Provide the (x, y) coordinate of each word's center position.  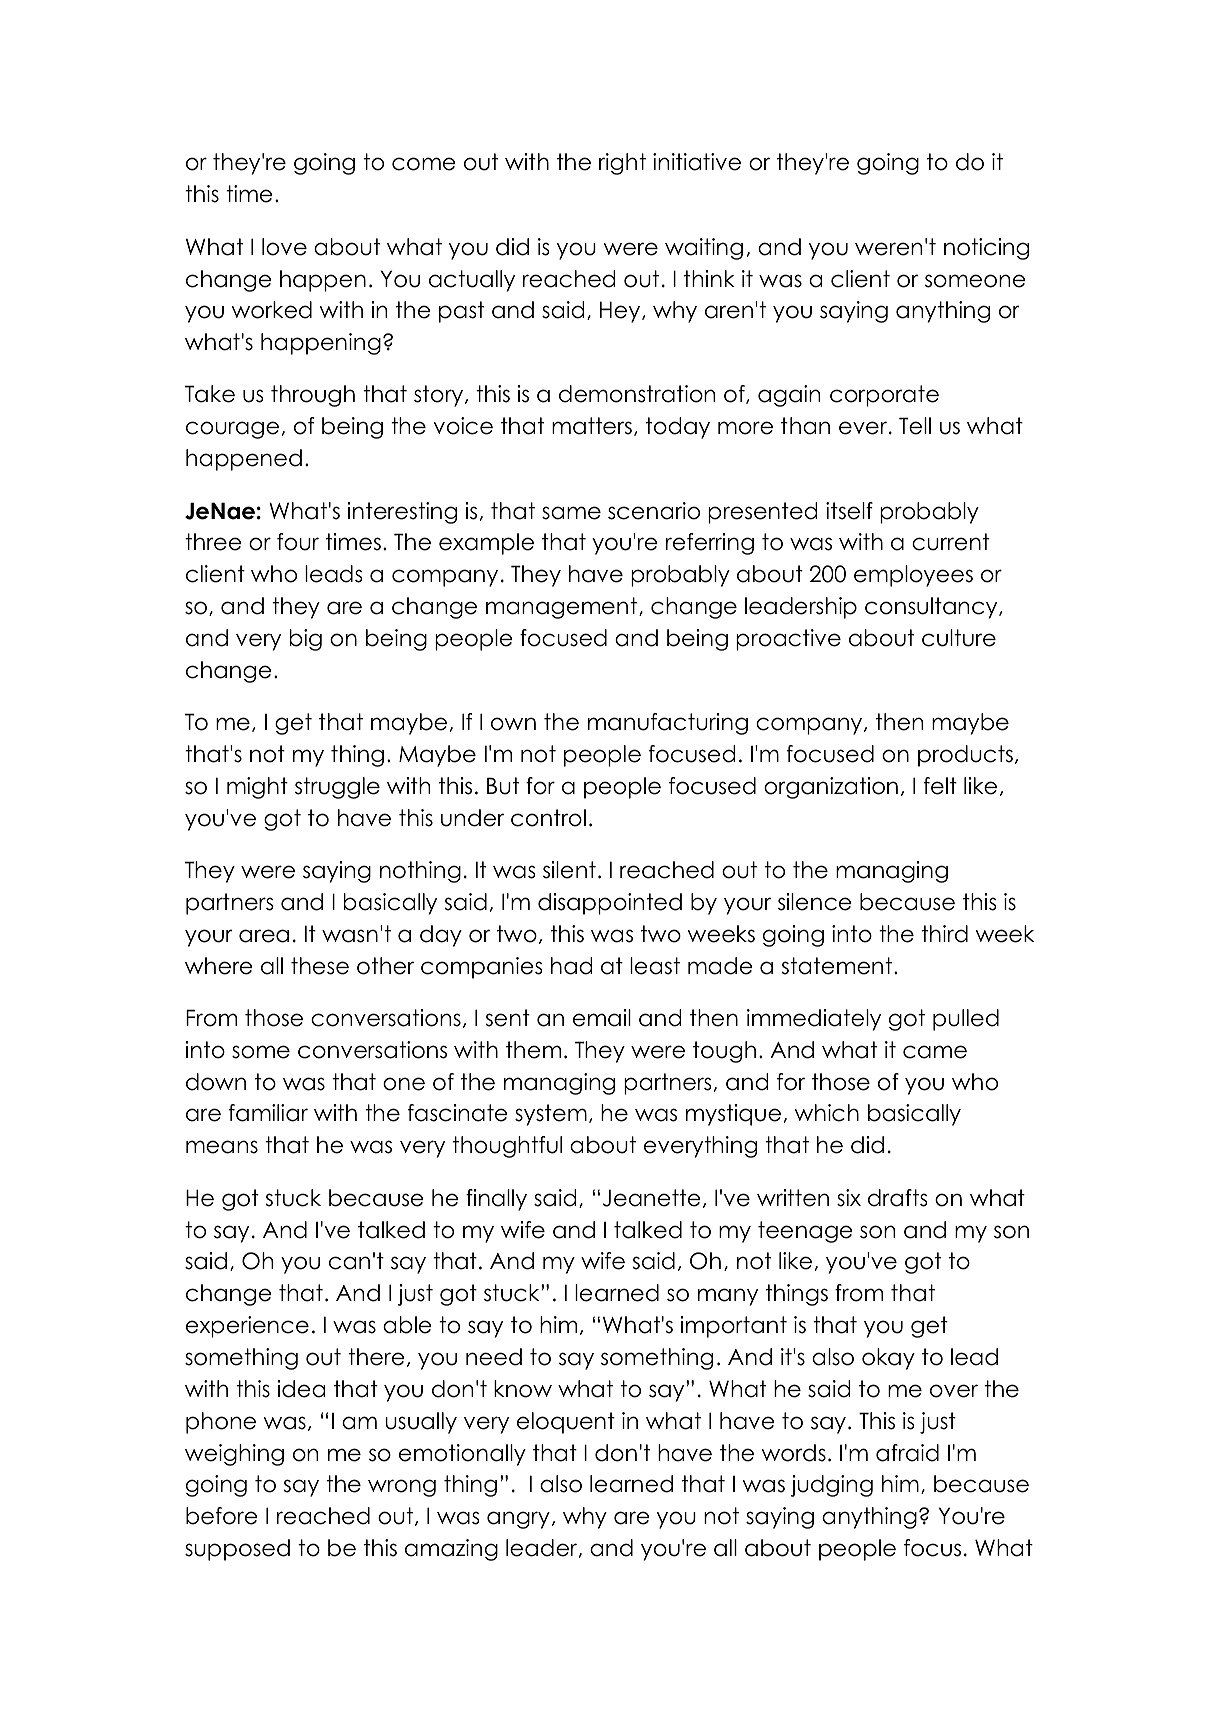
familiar (268, 1113)
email (602, 1018)
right (622, 164)
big (306, 640)
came (935, 1052)
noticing (986, 249)
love (284, 247)
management (561, 608)
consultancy (932, 608)
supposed (237, 1550)
